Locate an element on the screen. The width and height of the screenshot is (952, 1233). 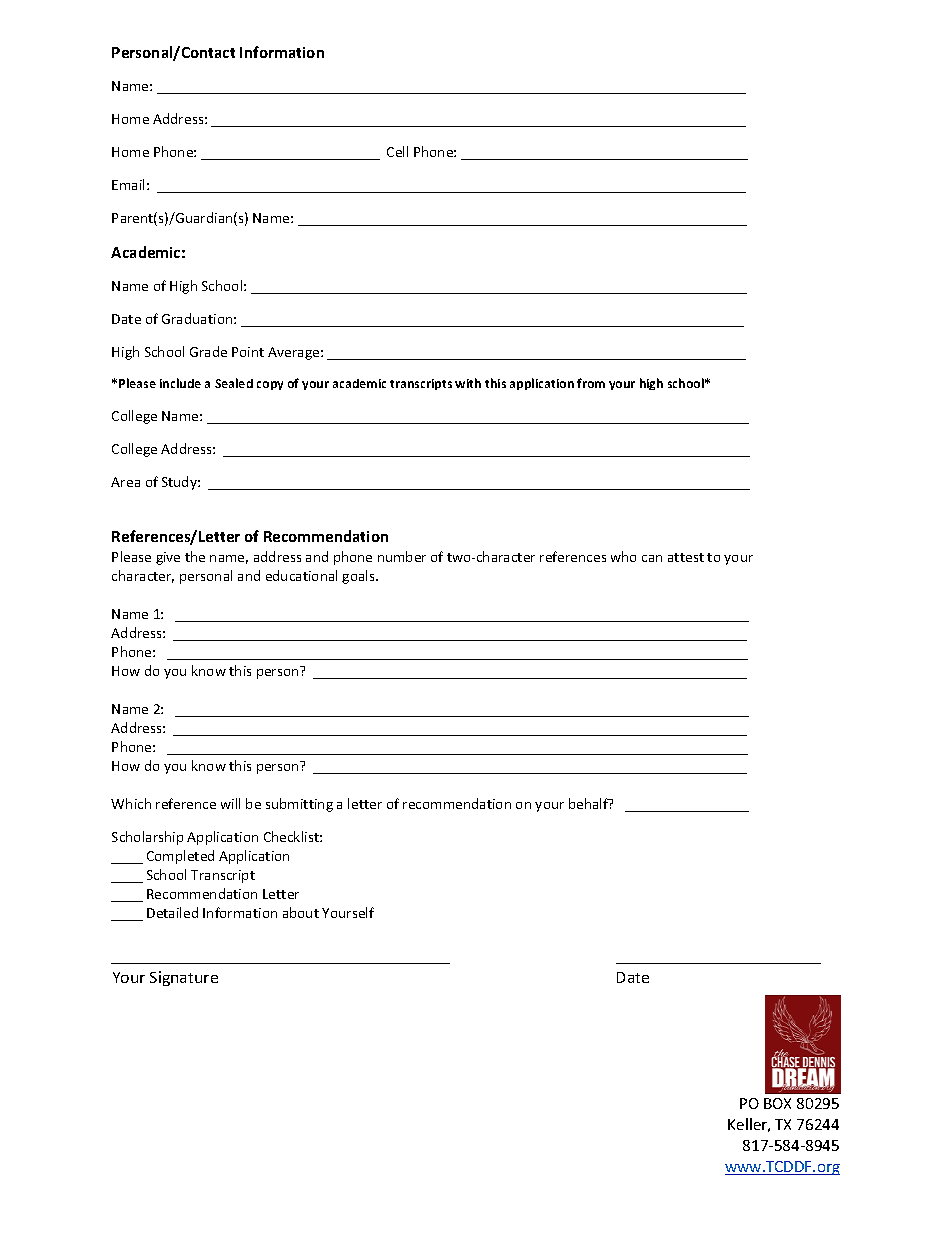
about is located at coordinates (301, 912).
